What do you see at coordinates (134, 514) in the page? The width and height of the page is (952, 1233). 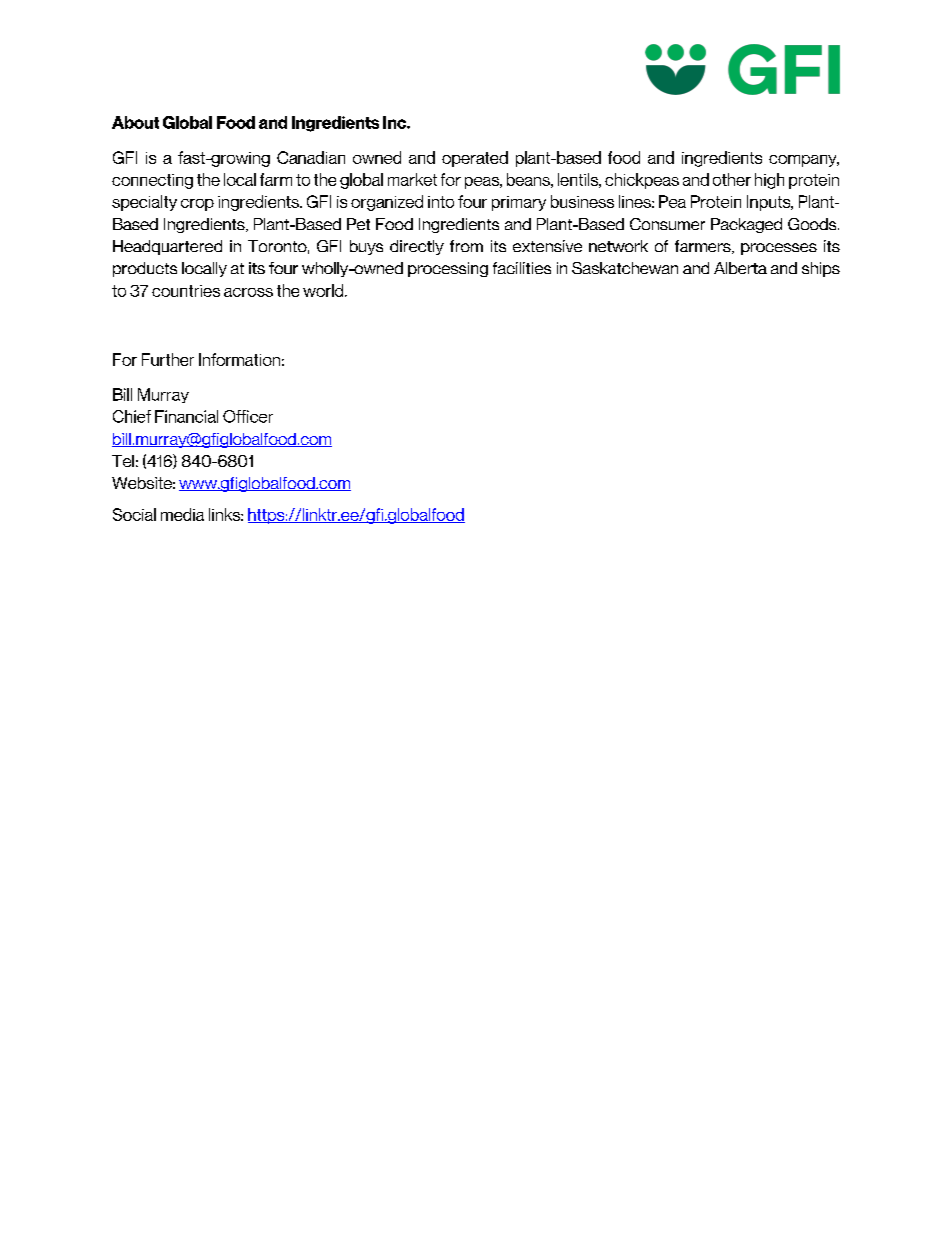 I see `Social` at bounding box center [134, 514].
